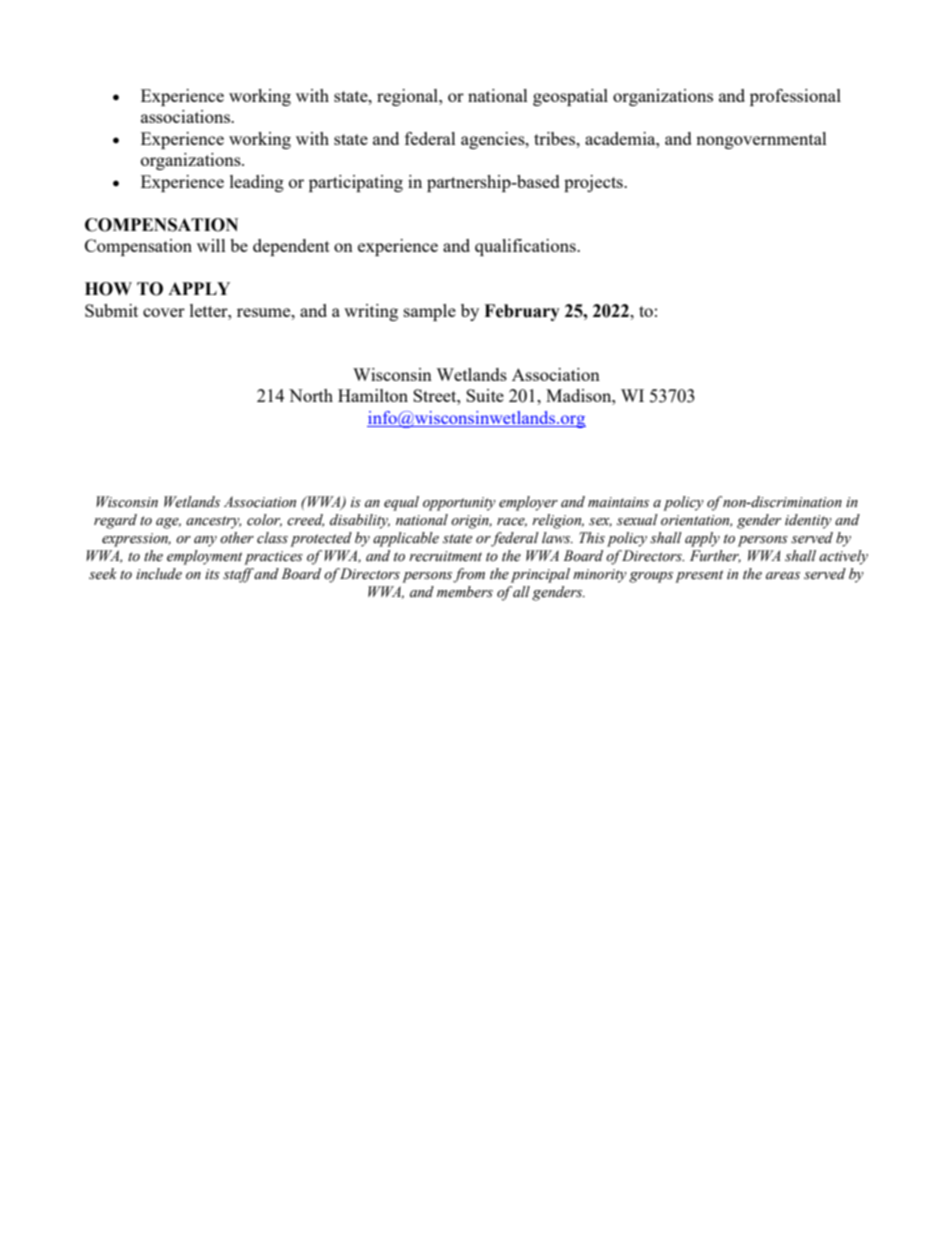  I want to click on its, so click(212, 574).
